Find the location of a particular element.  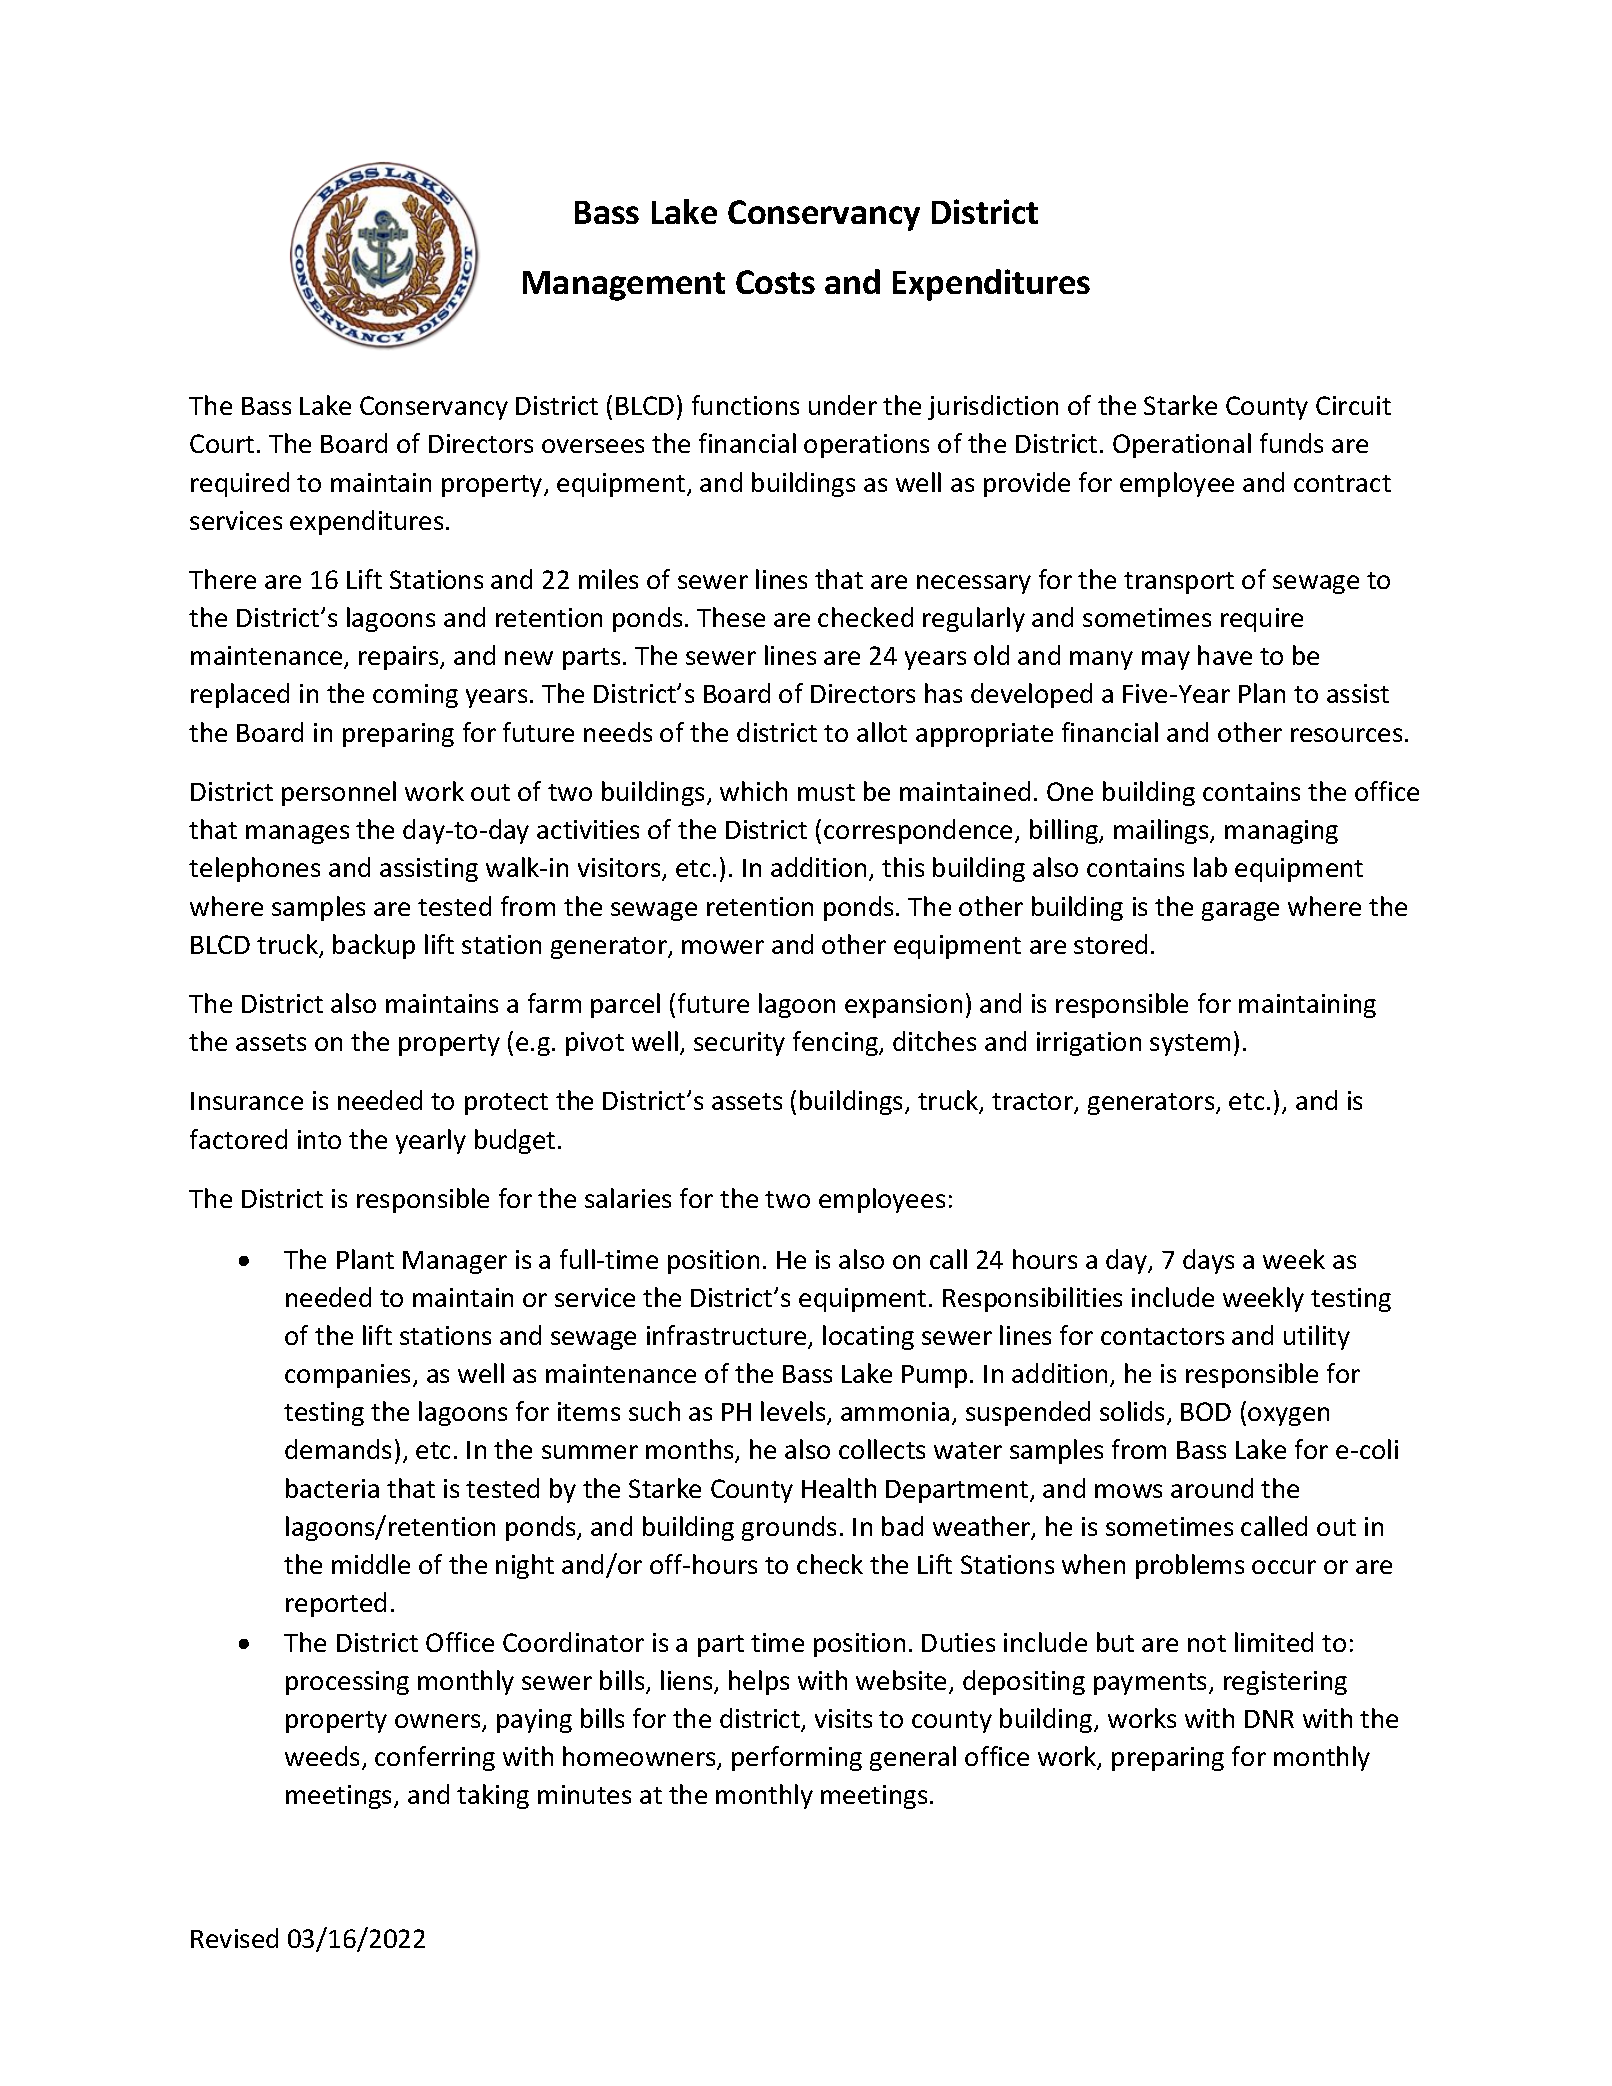

Court is located at coordinates (222, 443).
